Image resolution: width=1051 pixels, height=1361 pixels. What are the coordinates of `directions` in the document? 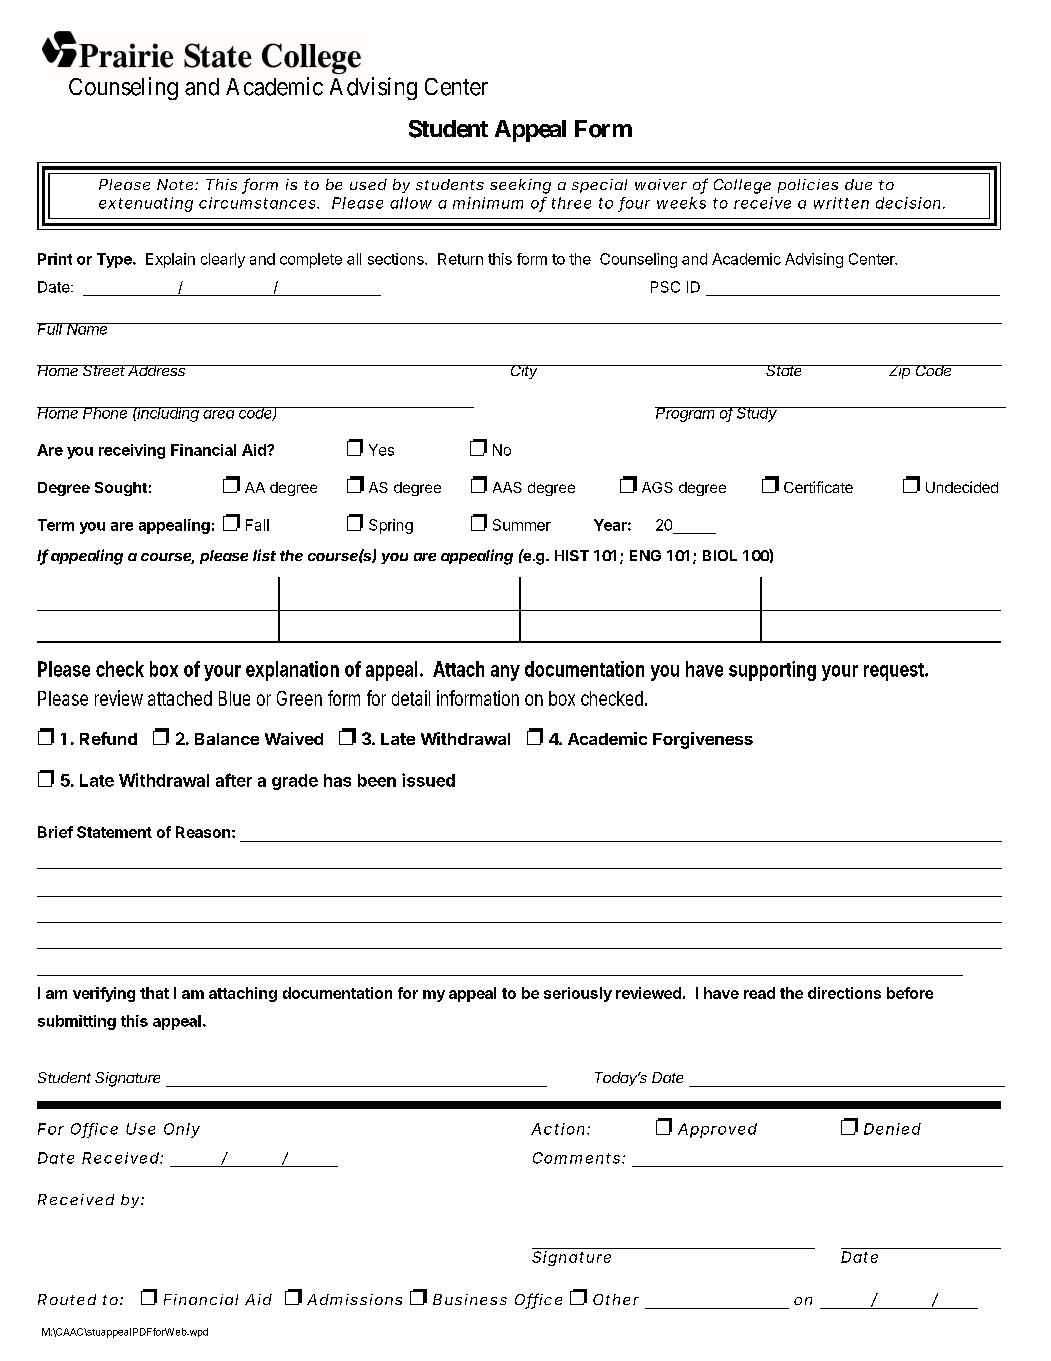 It's located at (844, 993).
